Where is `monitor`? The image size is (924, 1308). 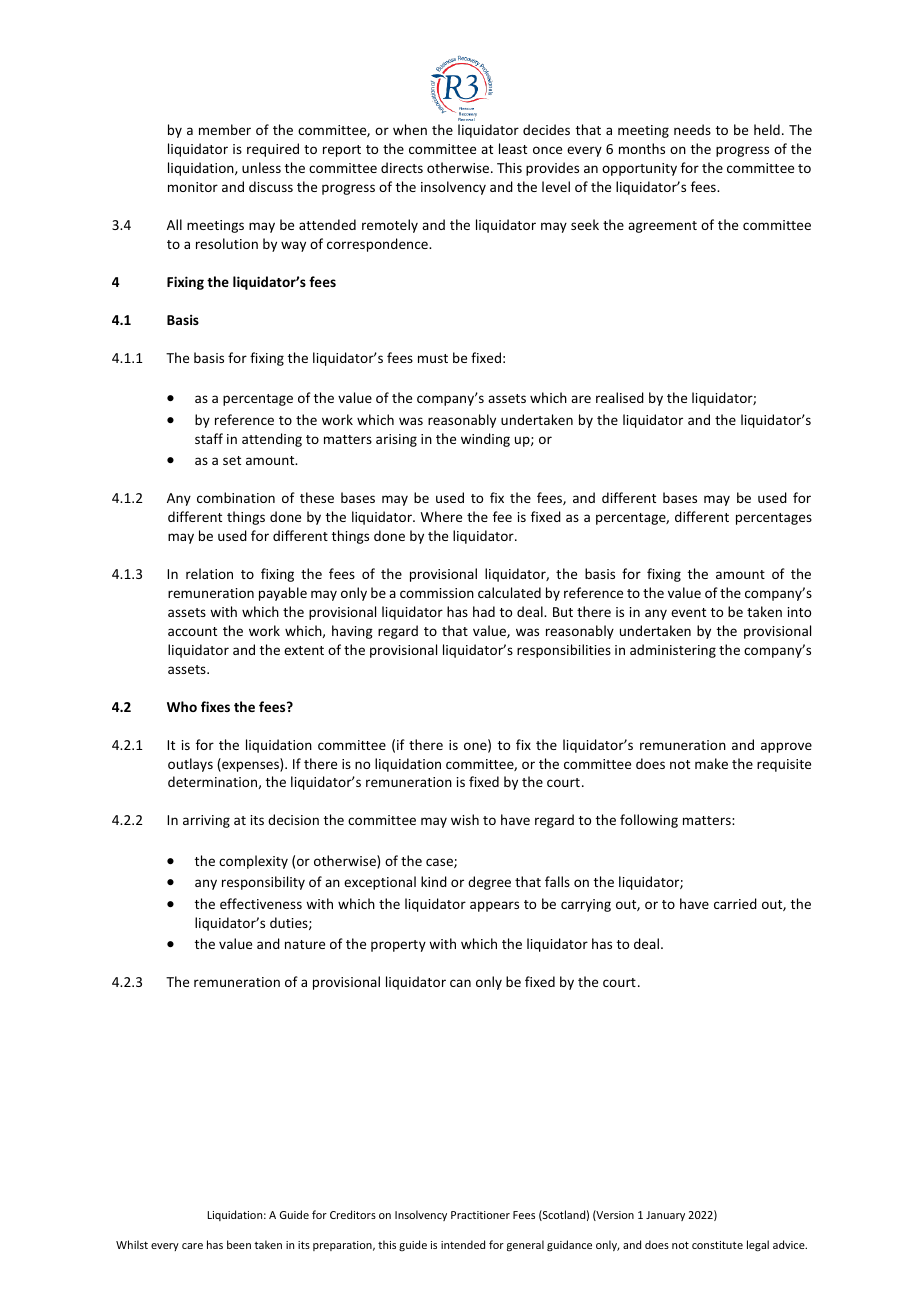
monitor is located at coordinates (193, 187).
